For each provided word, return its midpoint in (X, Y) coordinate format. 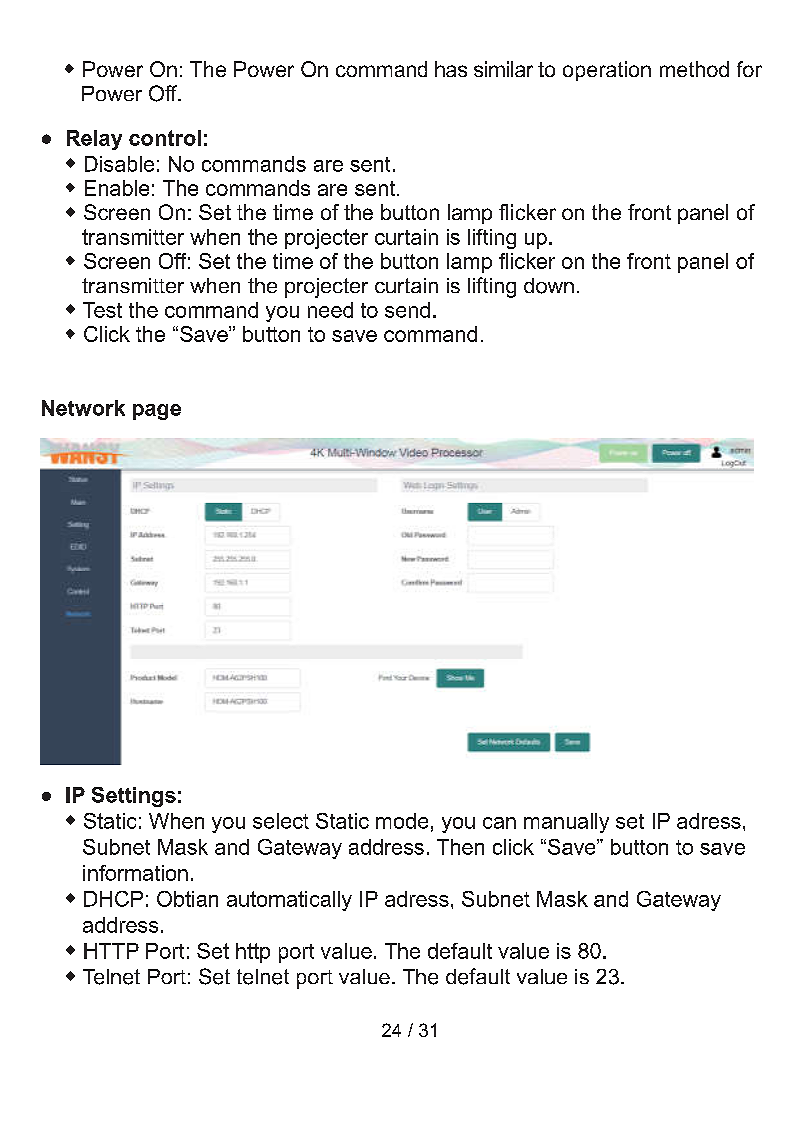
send (407, 310)
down (549, 286)
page (157, 412)
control (165, 138)
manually (566, 823)
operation (607, 71)
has (451, 69)
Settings (134, 797)
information (135, 873)
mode (402, 821)
